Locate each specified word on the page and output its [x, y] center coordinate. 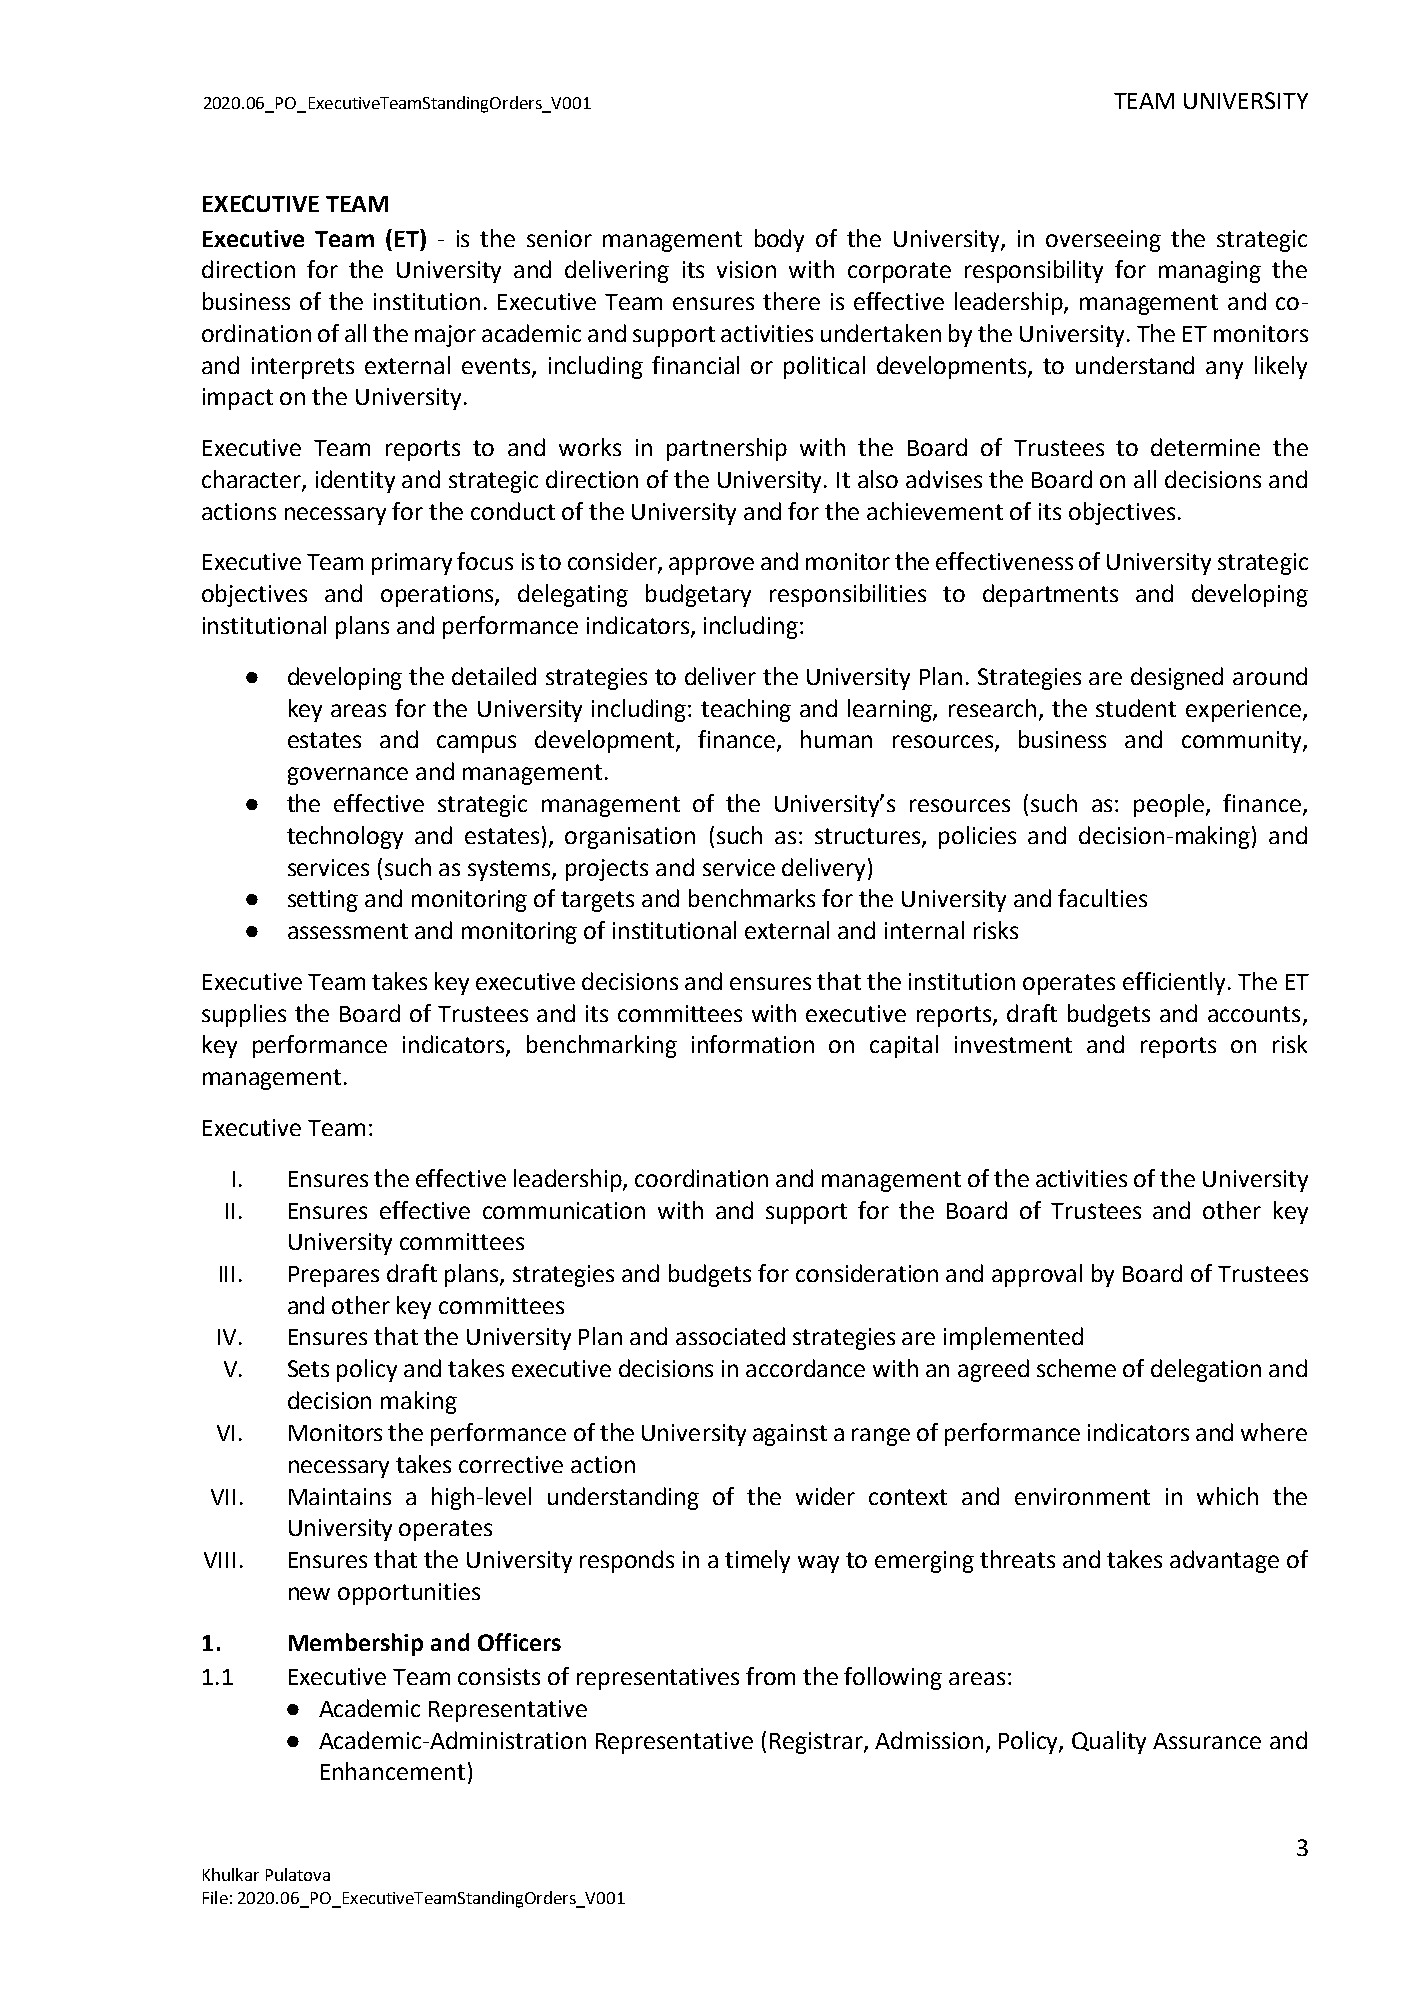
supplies [244, 1015]
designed [1177, 678]
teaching [746, 710]
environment [1082, 1496]
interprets [303, 368]
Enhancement [393, 1771]
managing [1210, 272]
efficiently [1176, 983]
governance [348, 776]
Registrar [817, 1743]
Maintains [340, 1496]
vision [746, 269]
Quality [1109, 1742]
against [790, 1435]
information [753, 1044]
